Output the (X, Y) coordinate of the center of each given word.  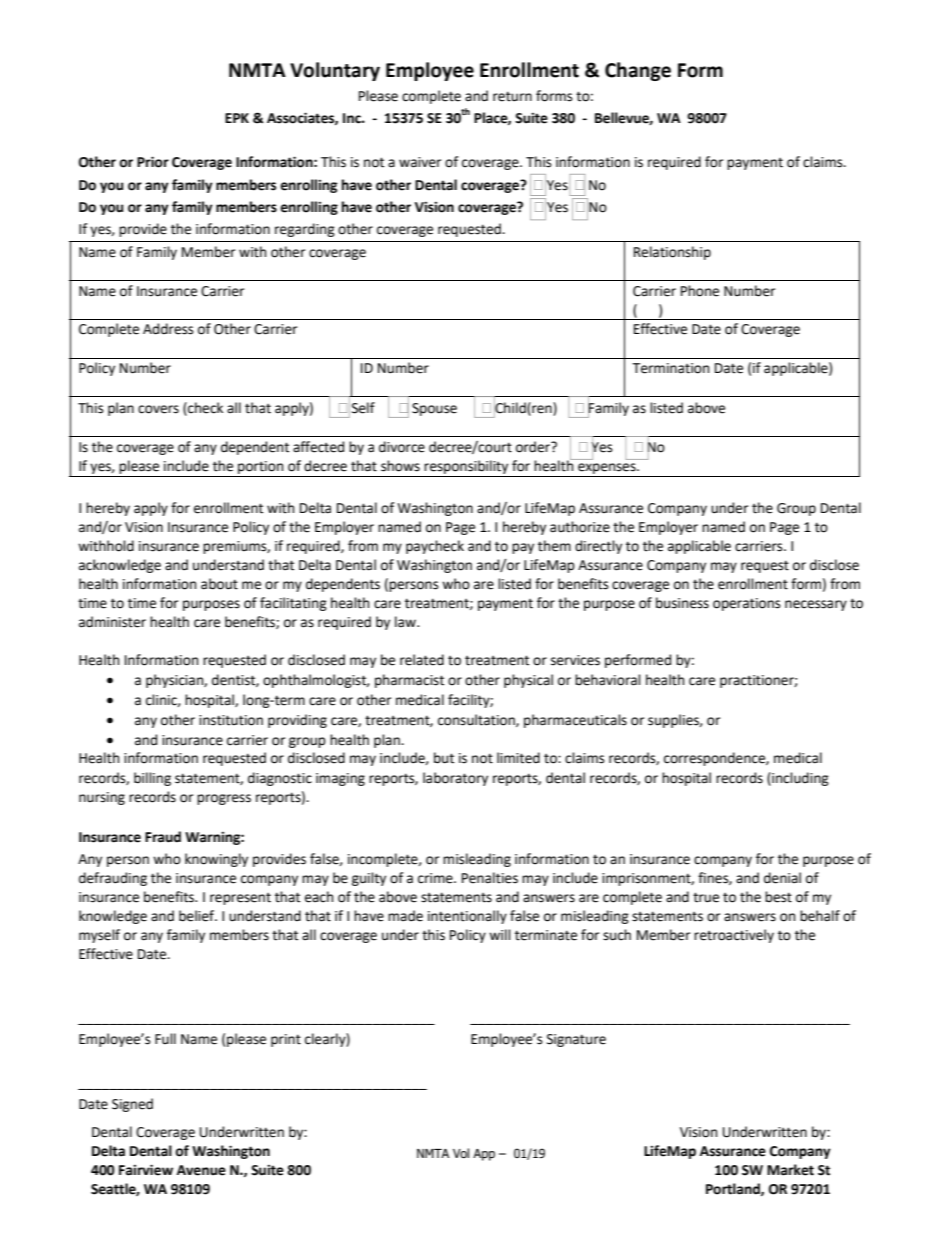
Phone (700, 291)
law (406, 622)
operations (746, 604)
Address (168, 329)
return (512, 96)
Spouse (434, 409)
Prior (153, 162)
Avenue (201, 1170)
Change (638, 71)
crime (436, 878)
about (219, 584)
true (706, 897)
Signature (576, 1040)
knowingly (216, 860)
